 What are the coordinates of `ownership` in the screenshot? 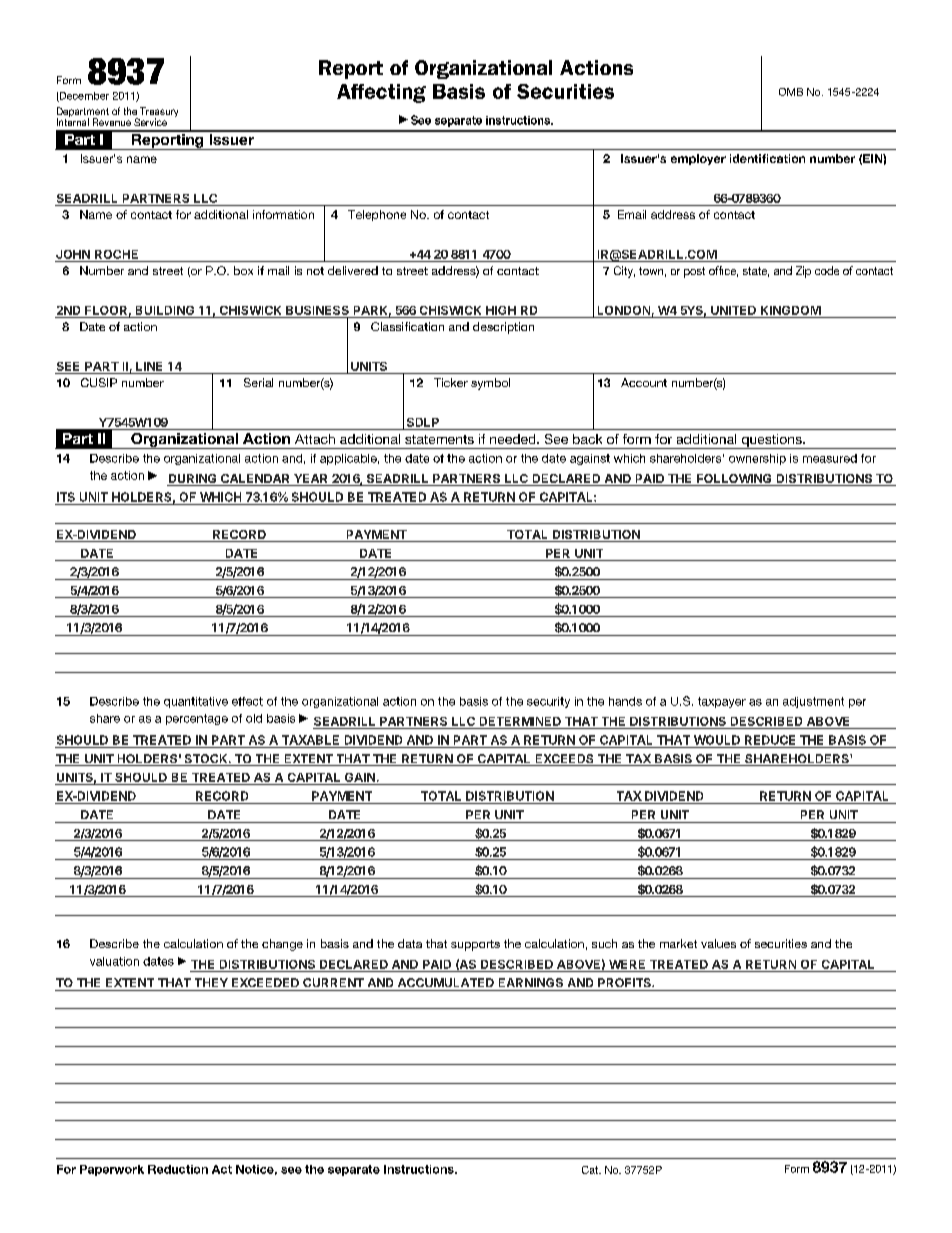 It's located at (757, 459).
